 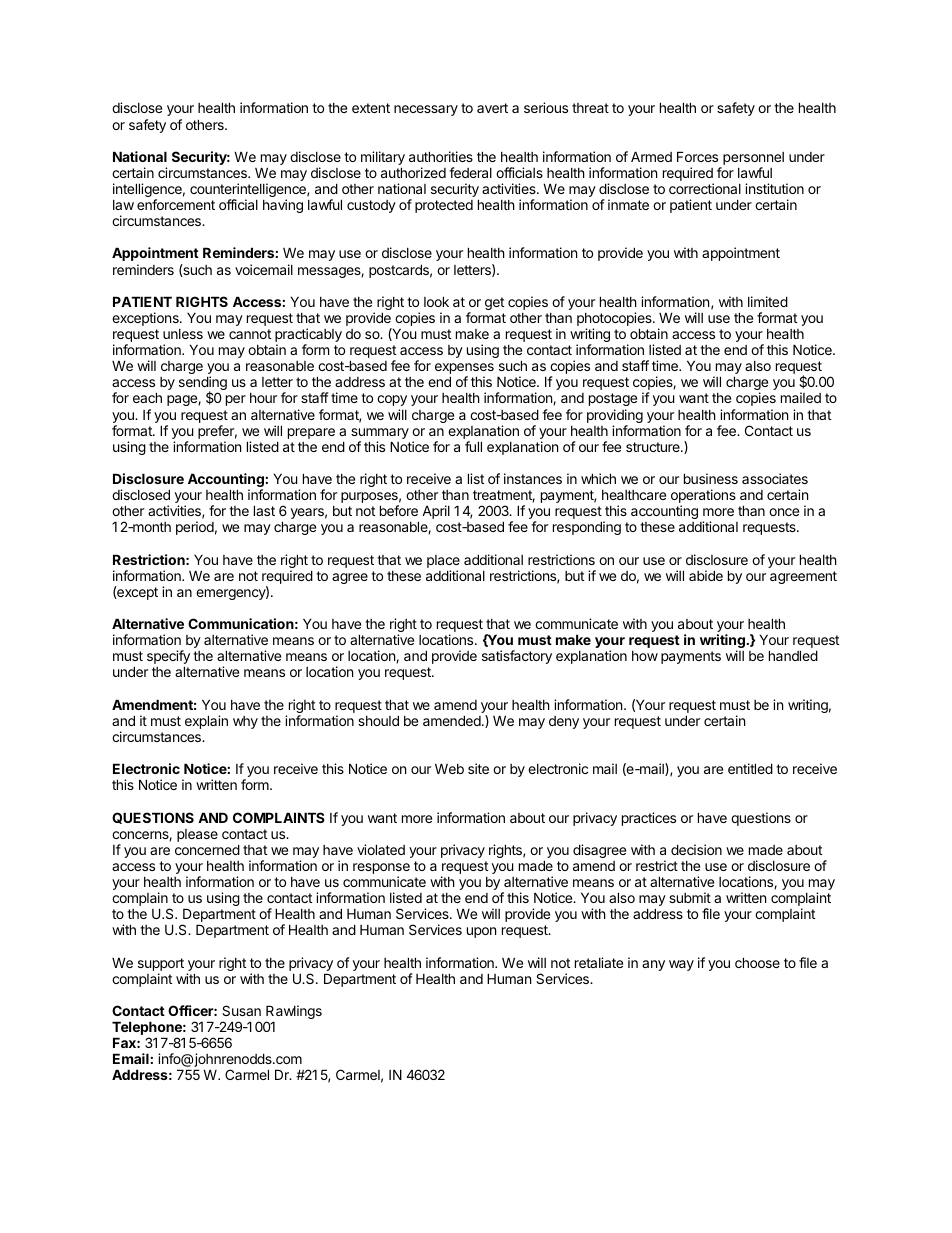 I want to click on place, so click(x=443, y=563).
